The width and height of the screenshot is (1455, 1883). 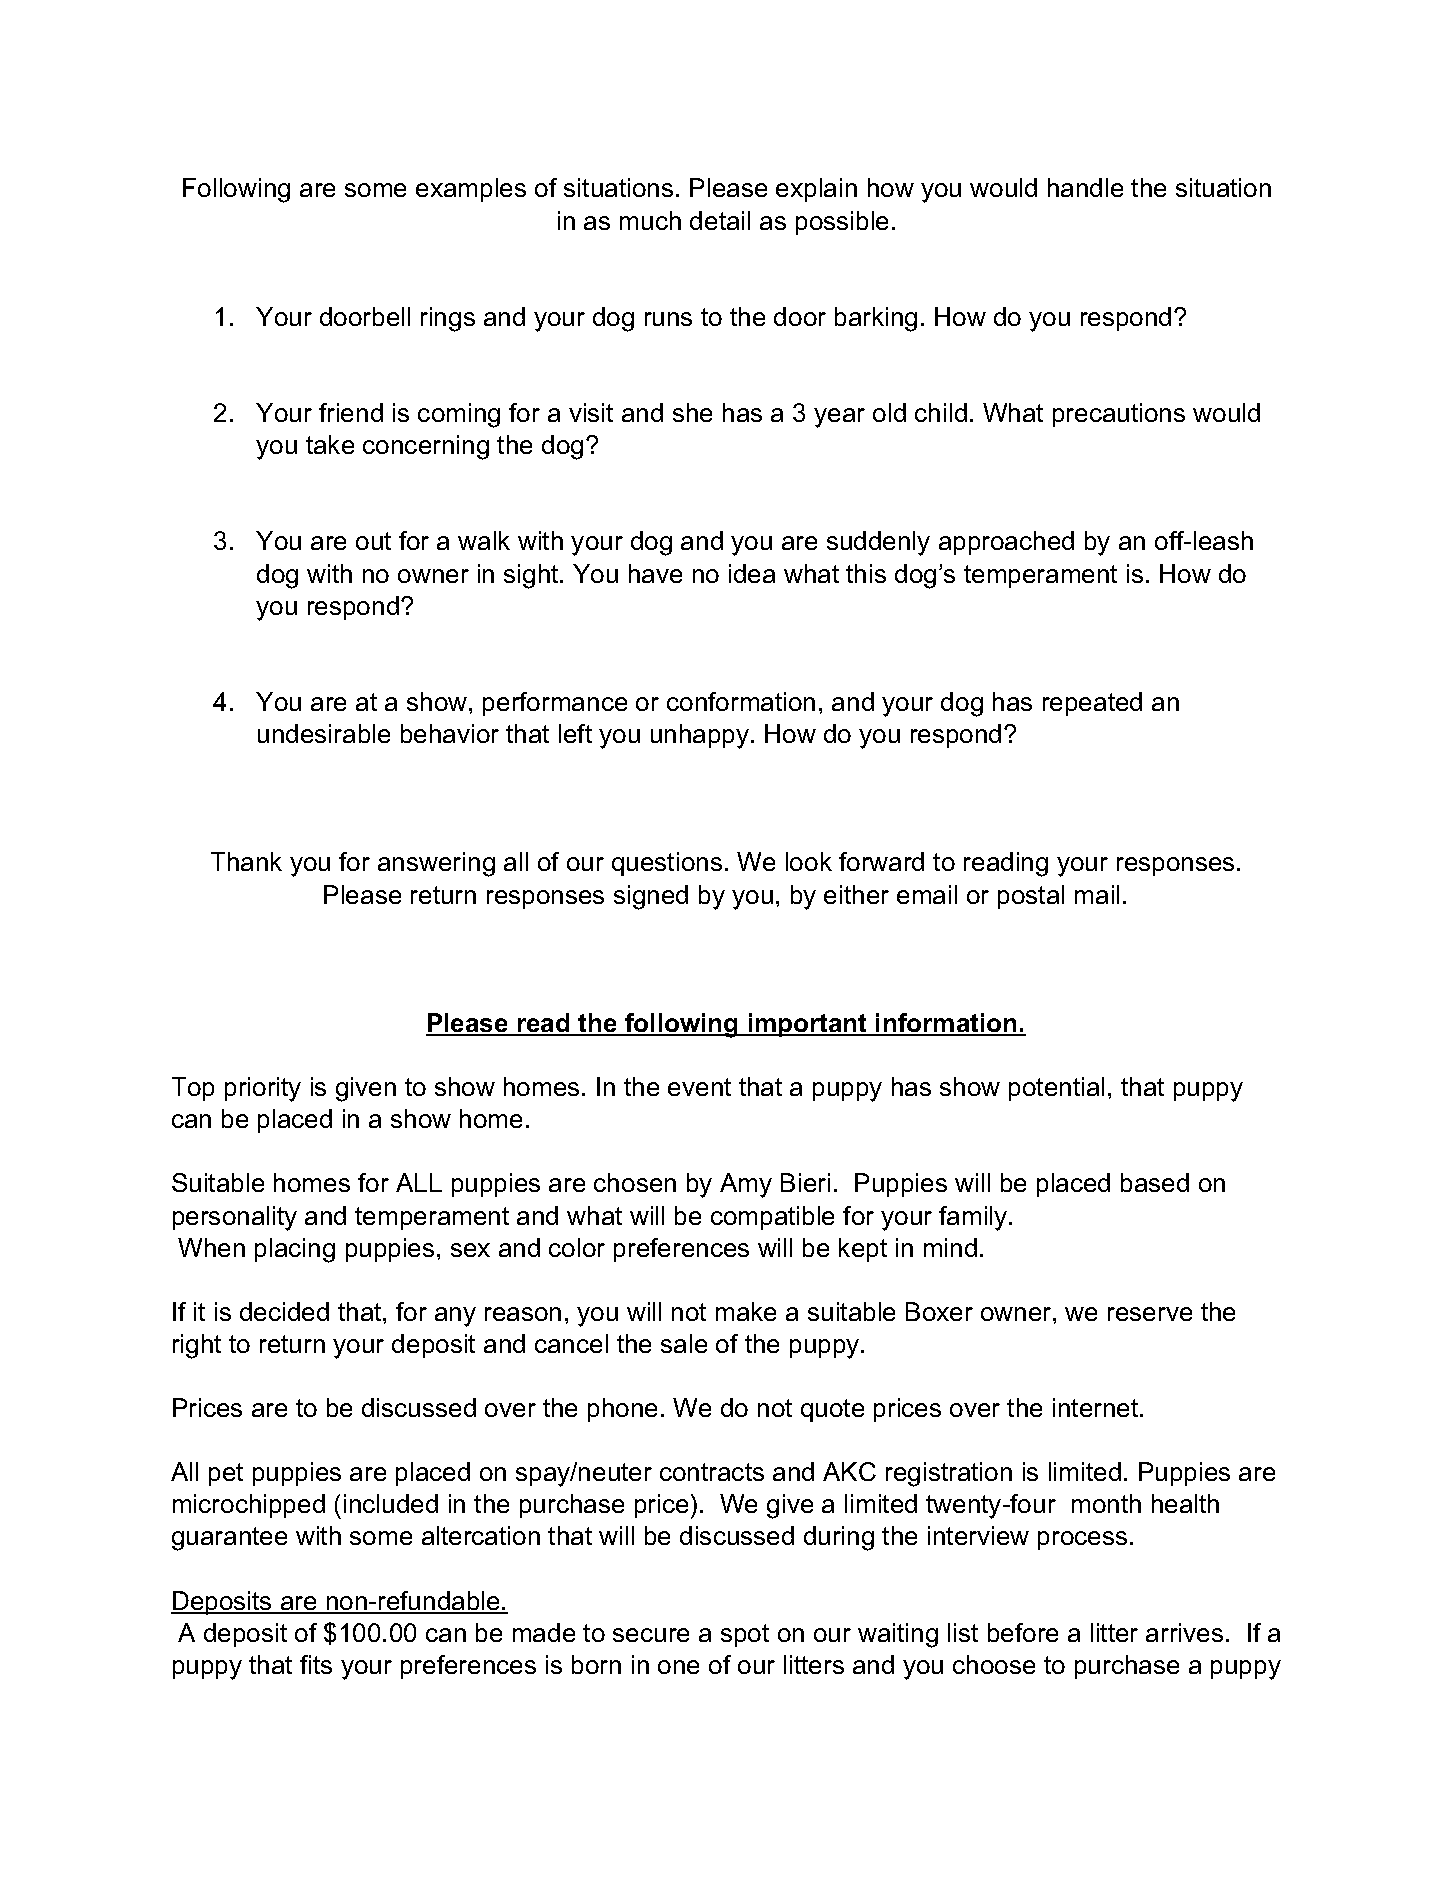 What do you see at coordinates (651, 1635) in the screenshot?
I see `secure` at bounding box center [651, 1635].
